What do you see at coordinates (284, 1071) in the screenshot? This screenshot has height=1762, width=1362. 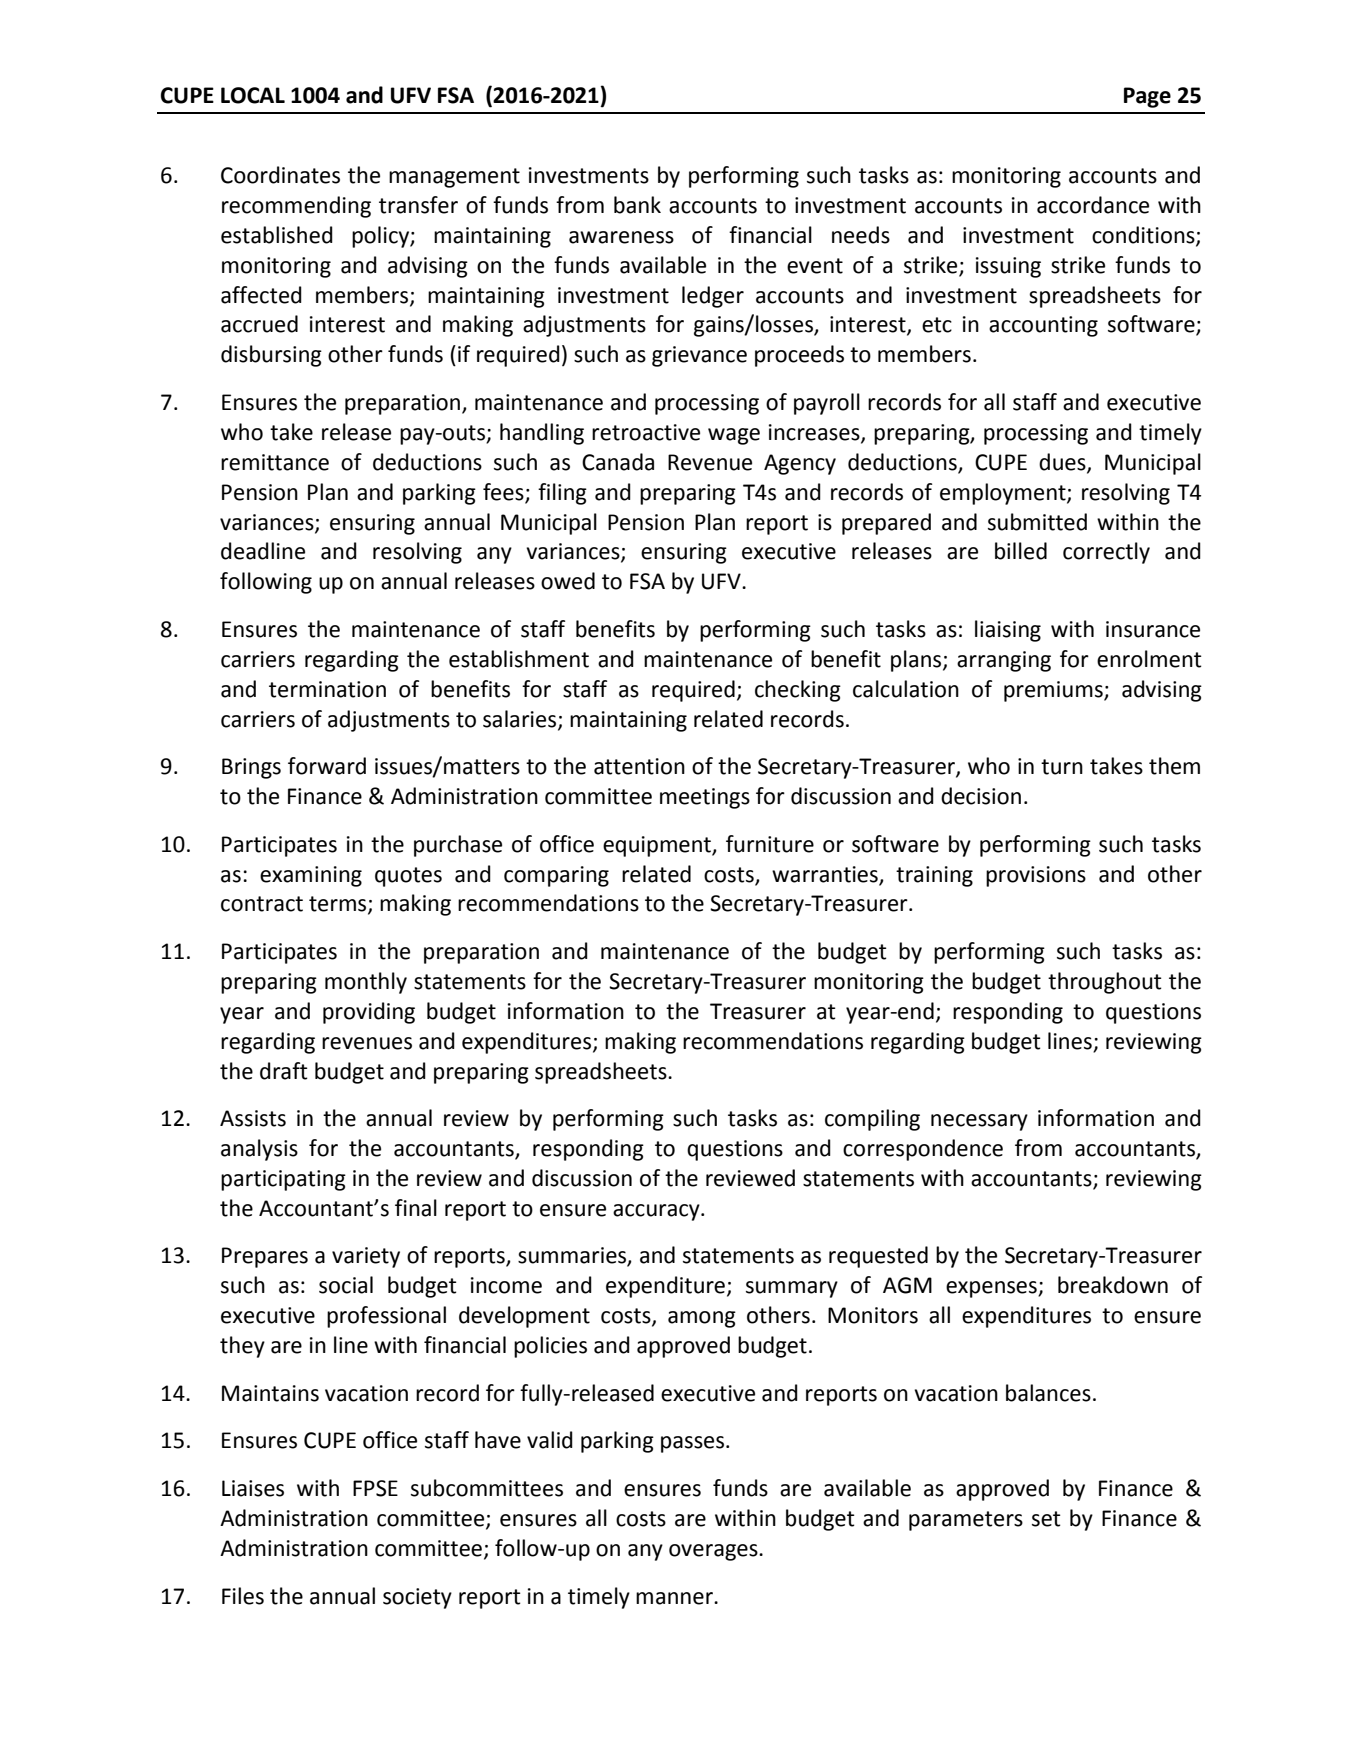 I see `draft` at bounding box center [284, 1071].
